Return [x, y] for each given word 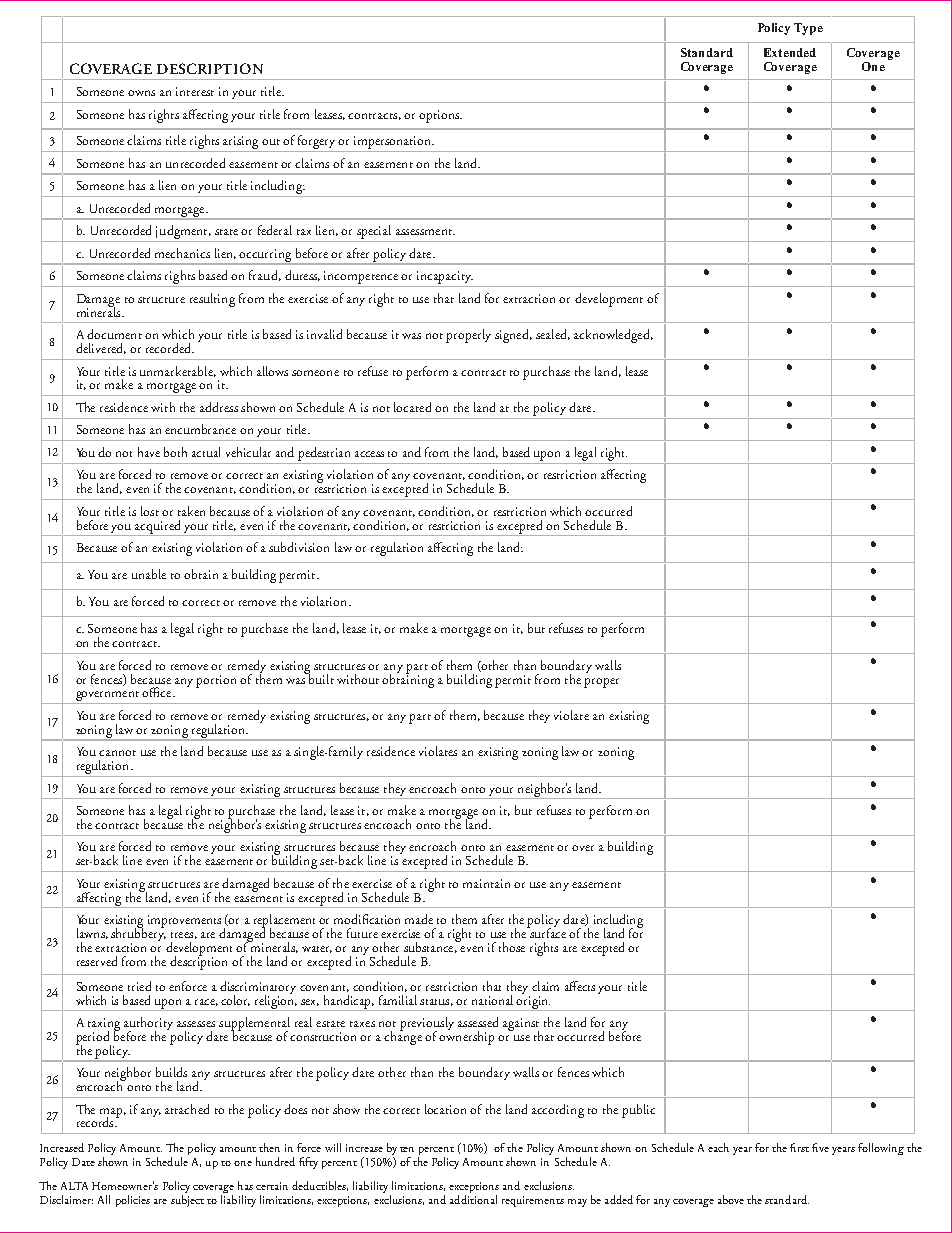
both [175, 452]
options [440, 116]
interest [195, 91]
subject [187, 1201]
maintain [486, 883]
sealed [553, 334]
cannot [117, 753]
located [412, 407]
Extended [790, 52]
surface [547, 932]
